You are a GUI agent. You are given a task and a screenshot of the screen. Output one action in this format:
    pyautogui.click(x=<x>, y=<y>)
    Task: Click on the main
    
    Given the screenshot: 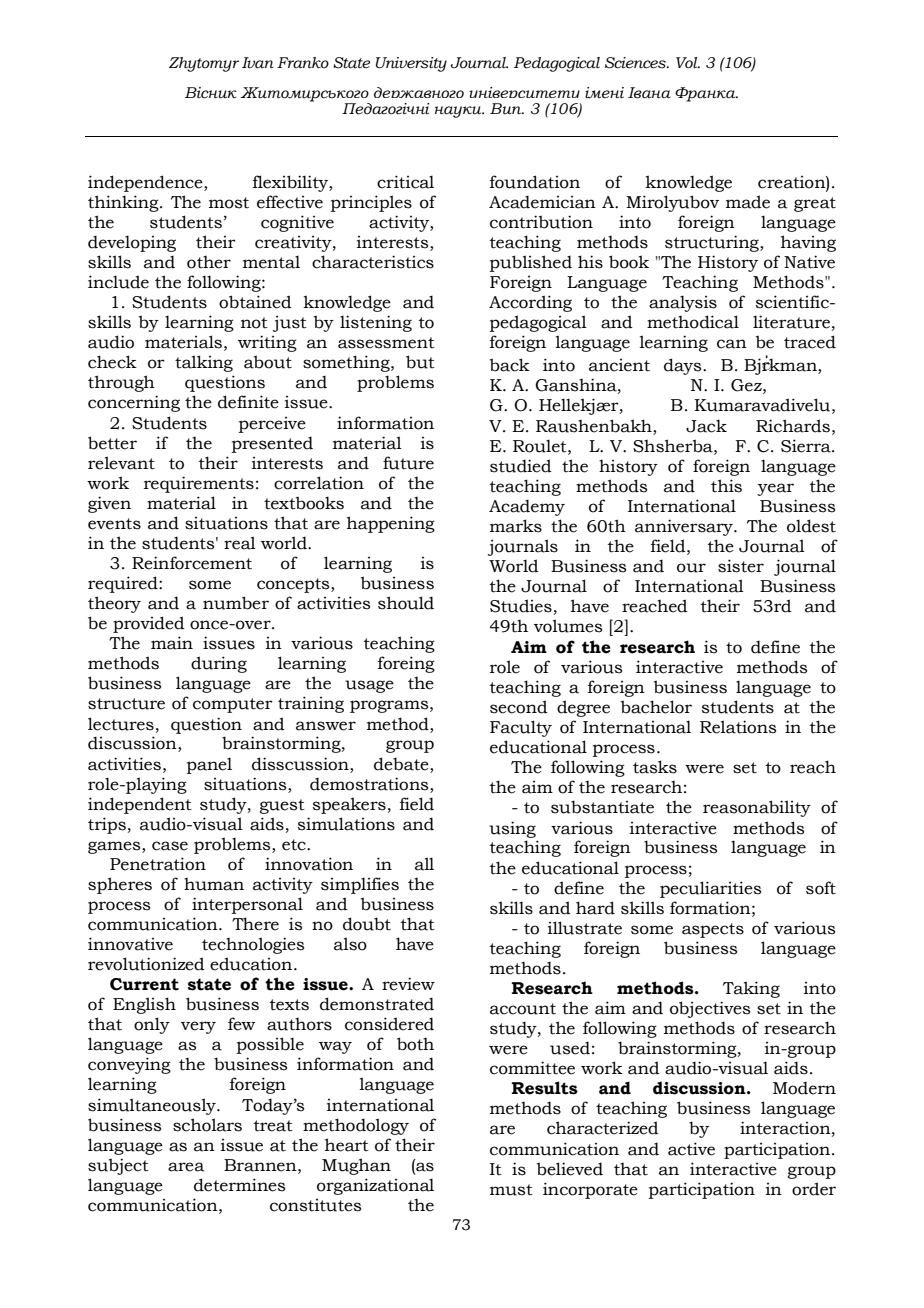 What is the action you would take?
    pyautogui.click(x=172, y=643)
